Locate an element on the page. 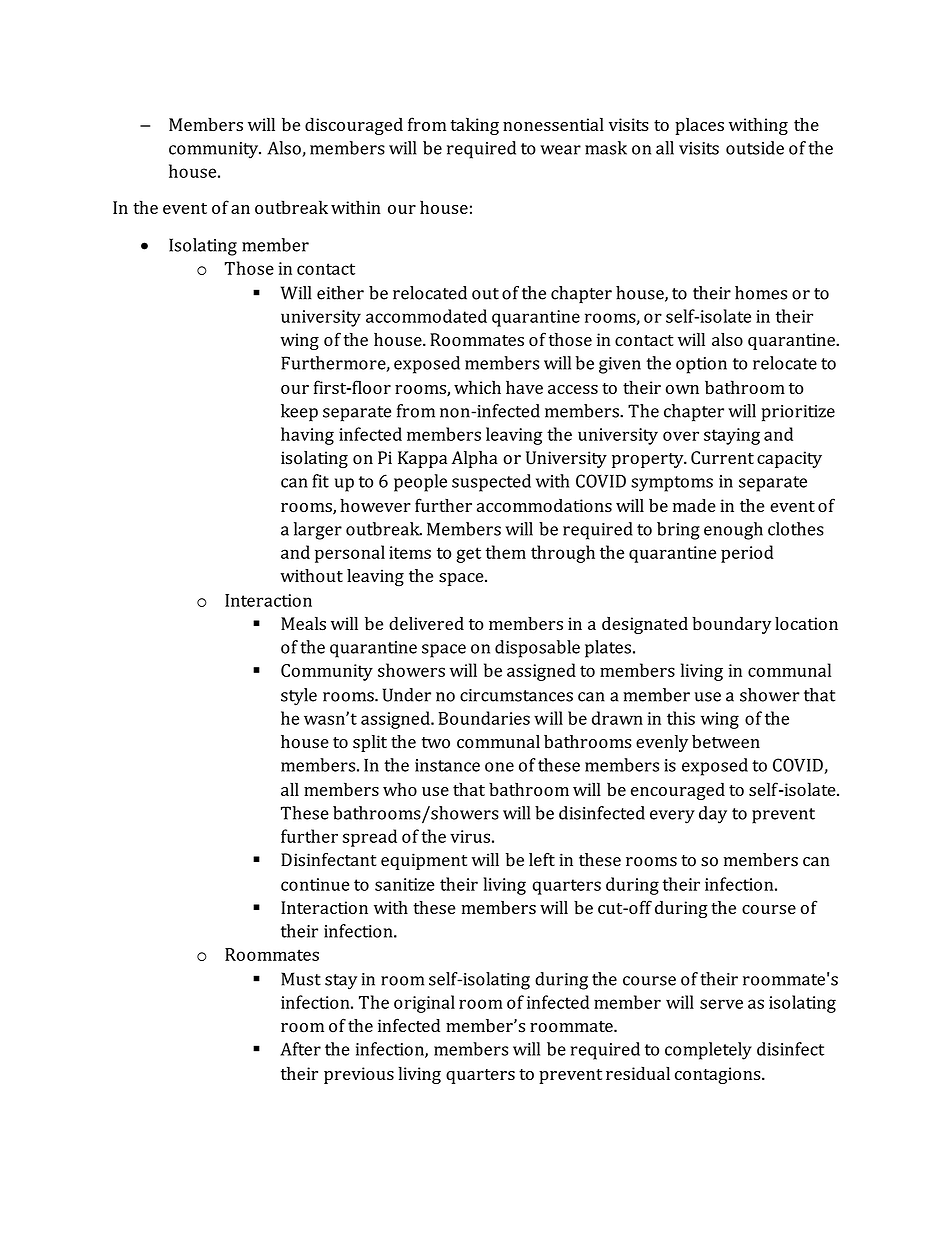 The width and height of the document is (952, 1233). completely is located at coordinates (708, 1051).
